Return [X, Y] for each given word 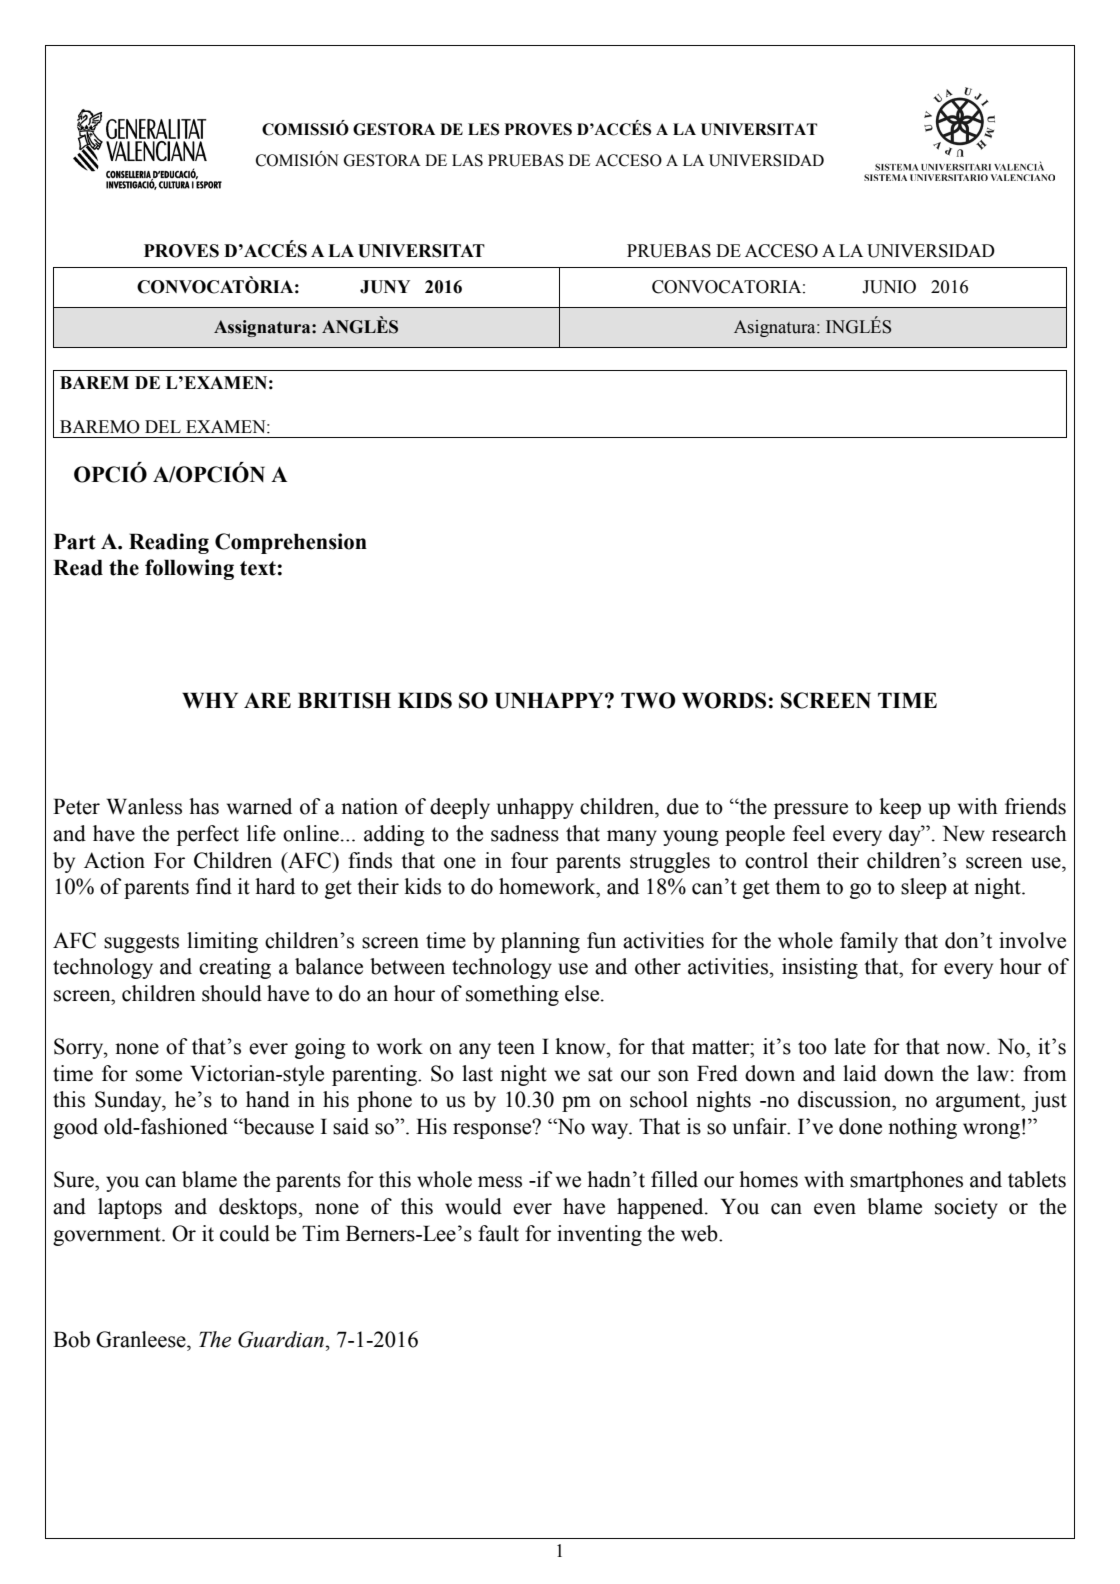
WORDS [724, 700]
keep [900, 808]
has [204, 806]
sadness [525, 833]
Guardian [281, 1339]
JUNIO [889, 287]
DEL [163, 426]
